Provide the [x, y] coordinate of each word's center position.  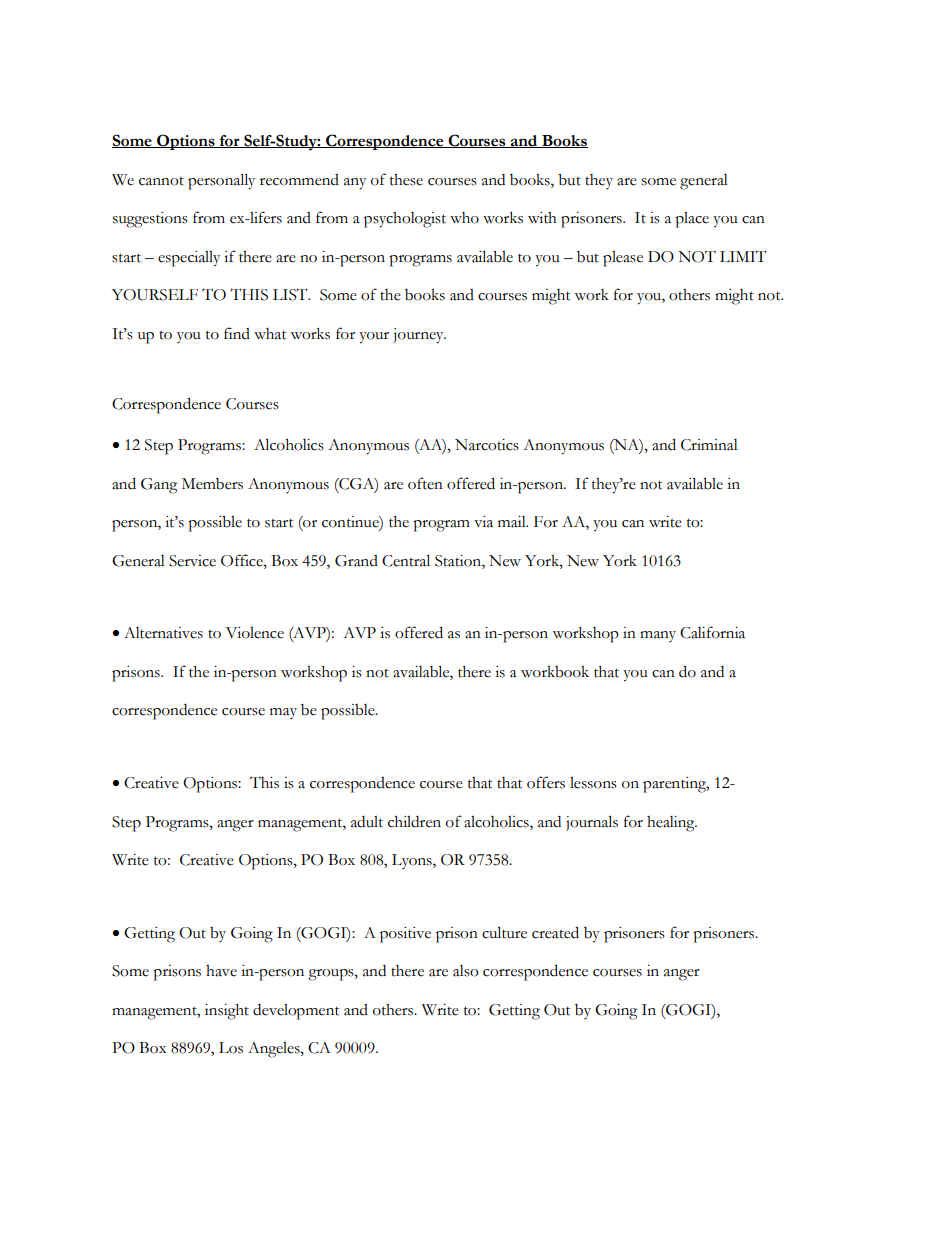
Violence [255, 633]
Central [406, 560]
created [555, 932]
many [658, 636]
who [464, 218]
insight [227, 1012]
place [692, 220]
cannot [161, 181]
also [466, 971]
